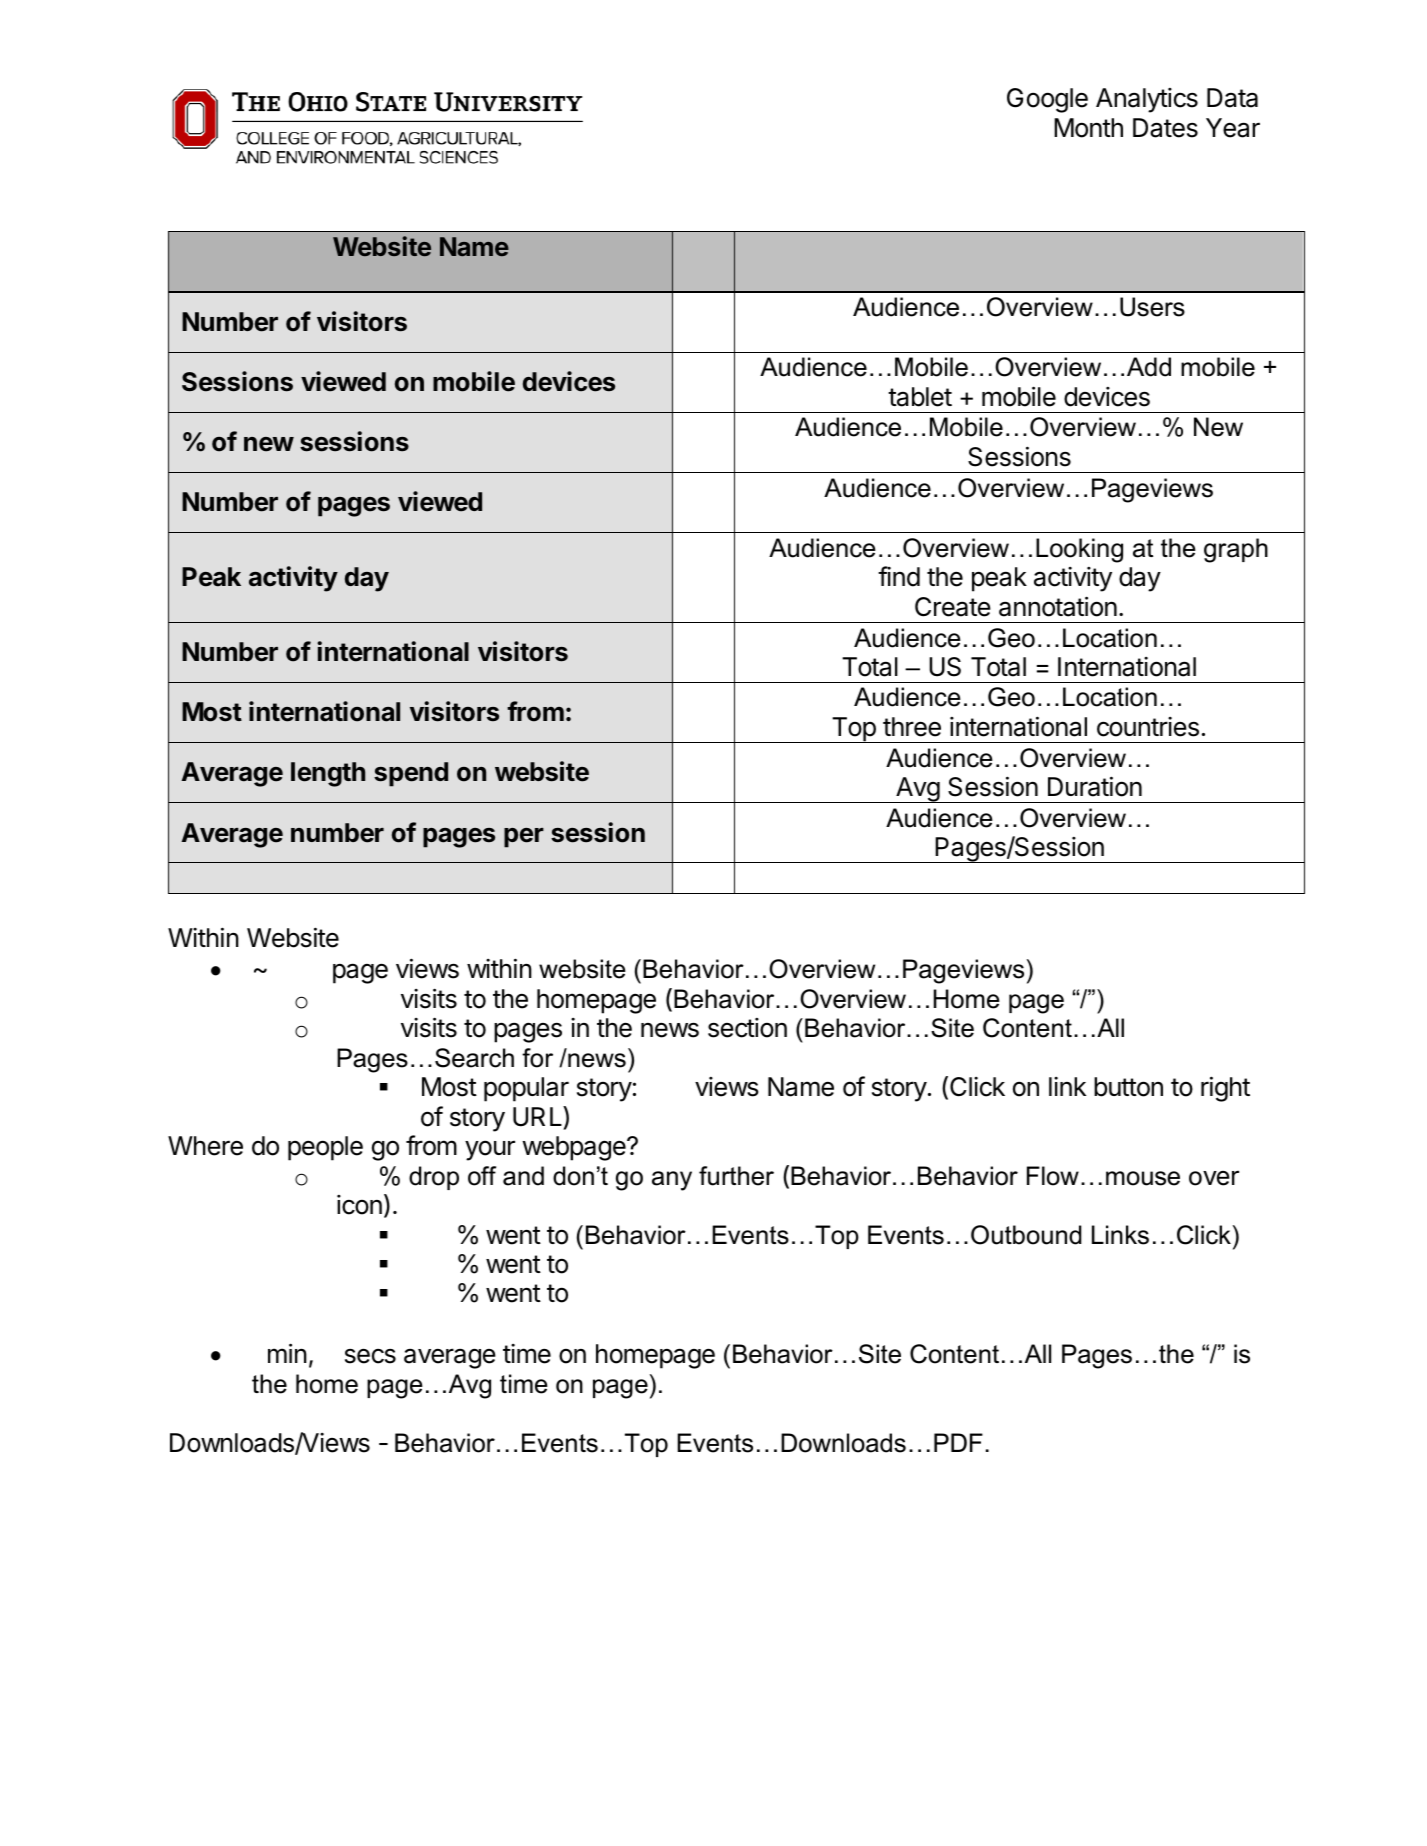  What do you see at coordinates (1236, 550) in the image?
I see `graph` at bounding box center [1236, 550].
